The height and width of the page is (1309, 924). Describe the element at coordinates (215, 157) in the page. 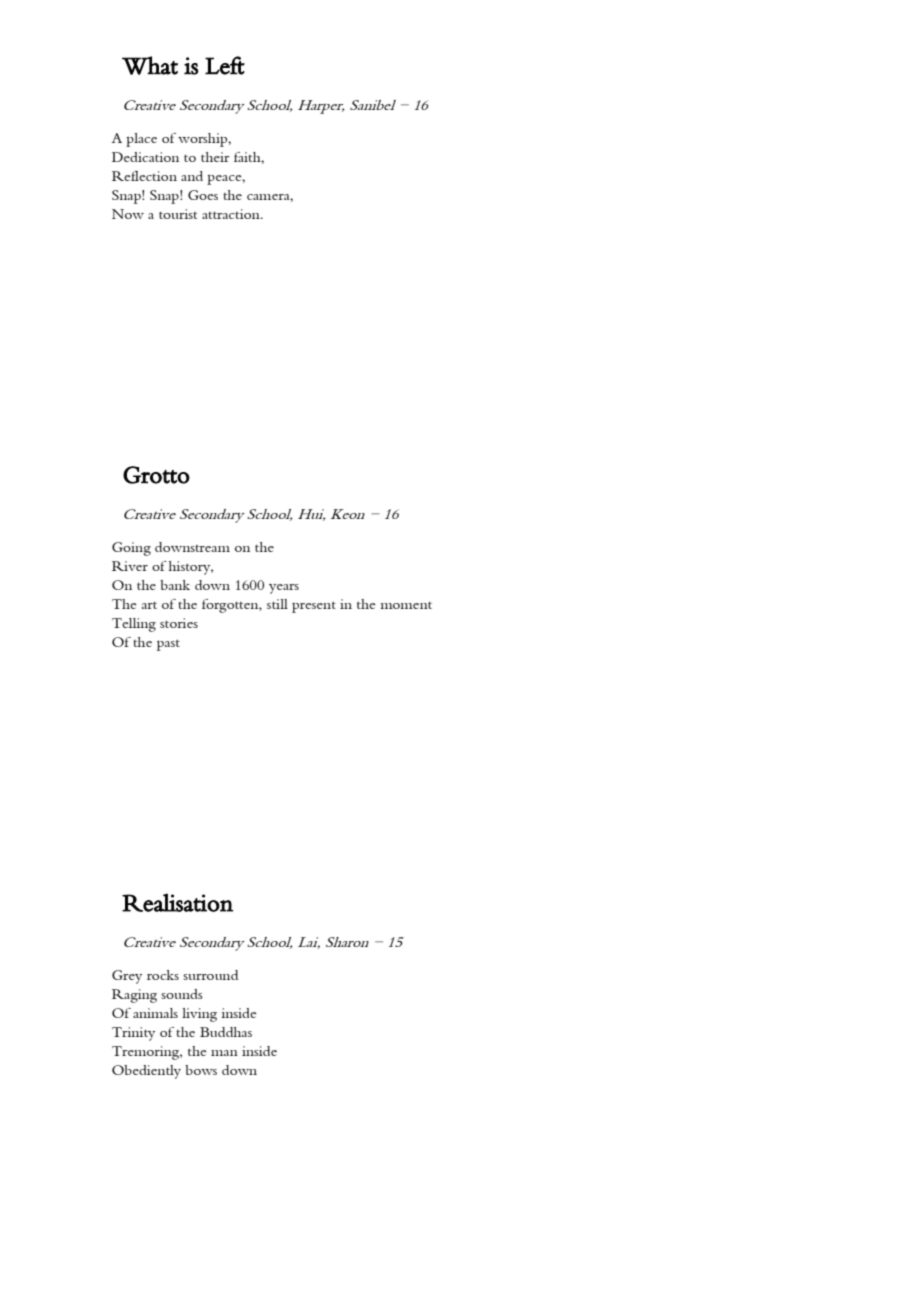

I see `their` at that location.
